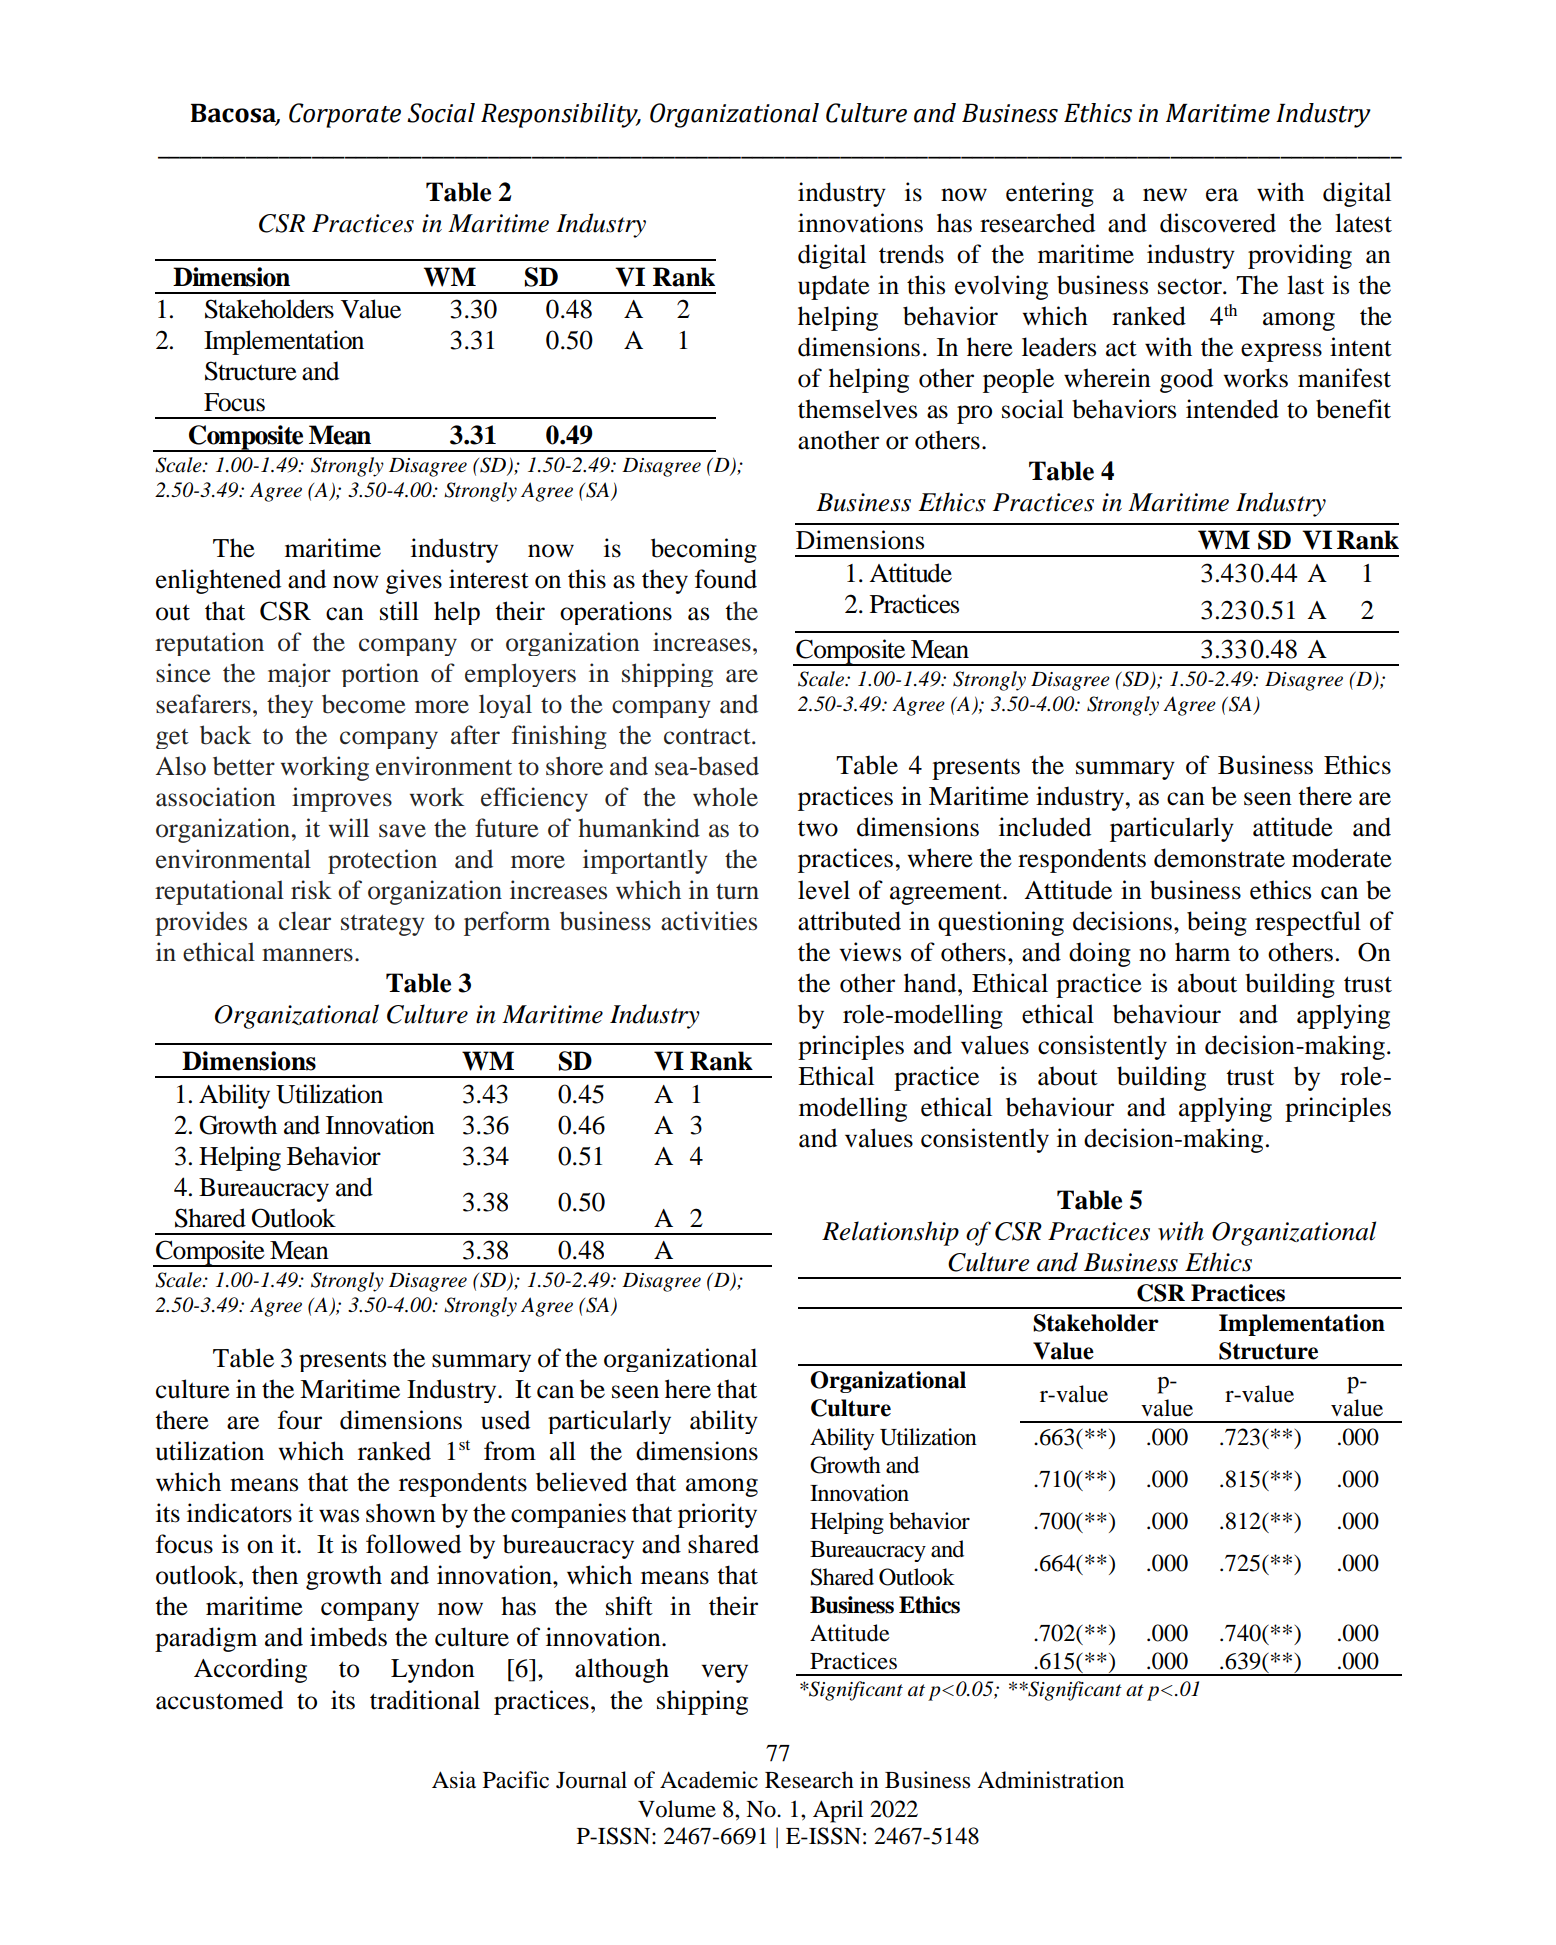 This document has height=1945, width=1556. What do you see at coordinates (1202, 952) in the document?
I see `harm` at bounding box center [1202, 952].
